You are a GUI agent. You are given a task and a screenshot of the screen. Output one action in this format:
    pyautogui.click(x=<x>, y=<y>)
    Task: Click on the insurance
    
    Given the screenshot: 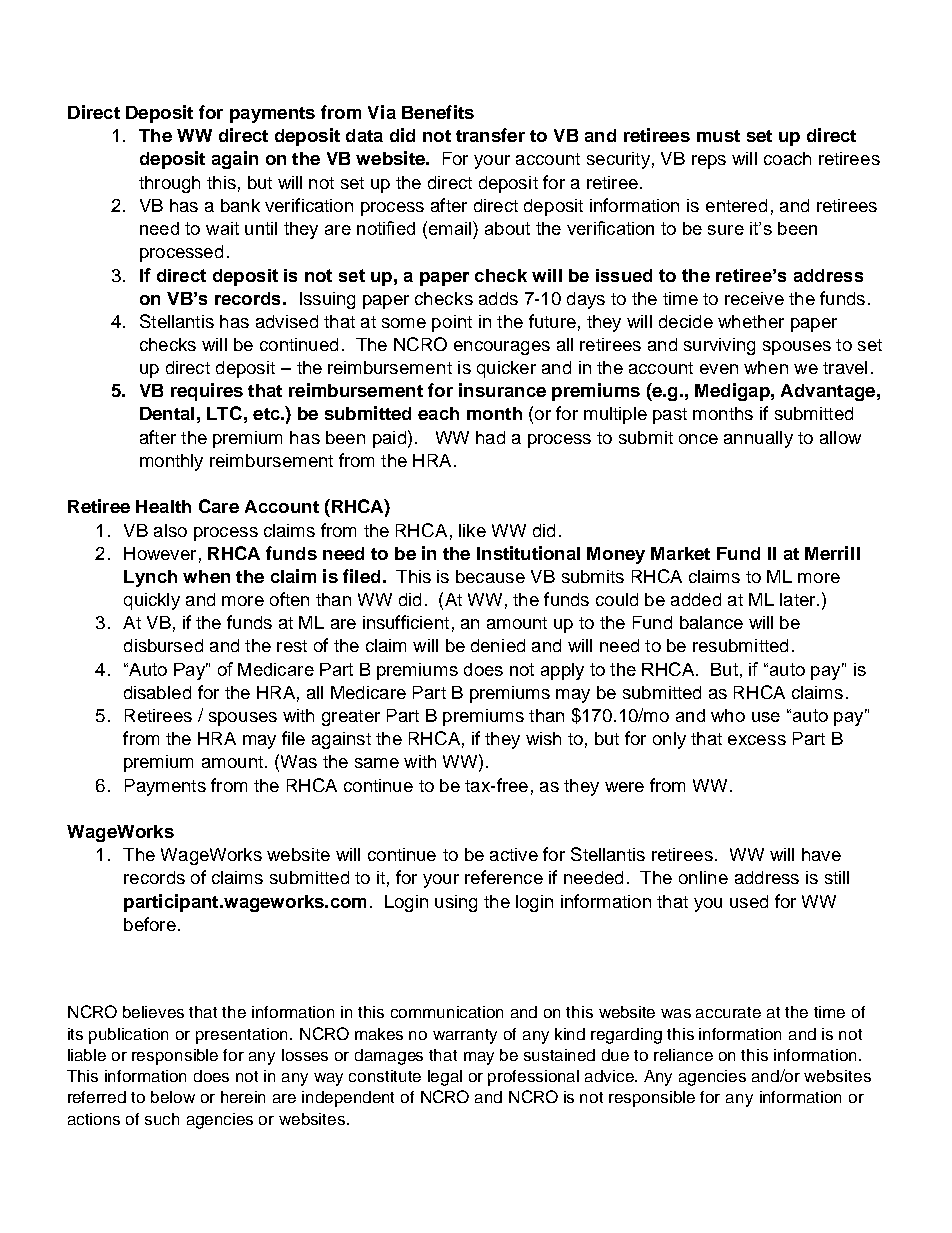 What is the action you would take?
    pyautogui.click(x=502, y=390)
